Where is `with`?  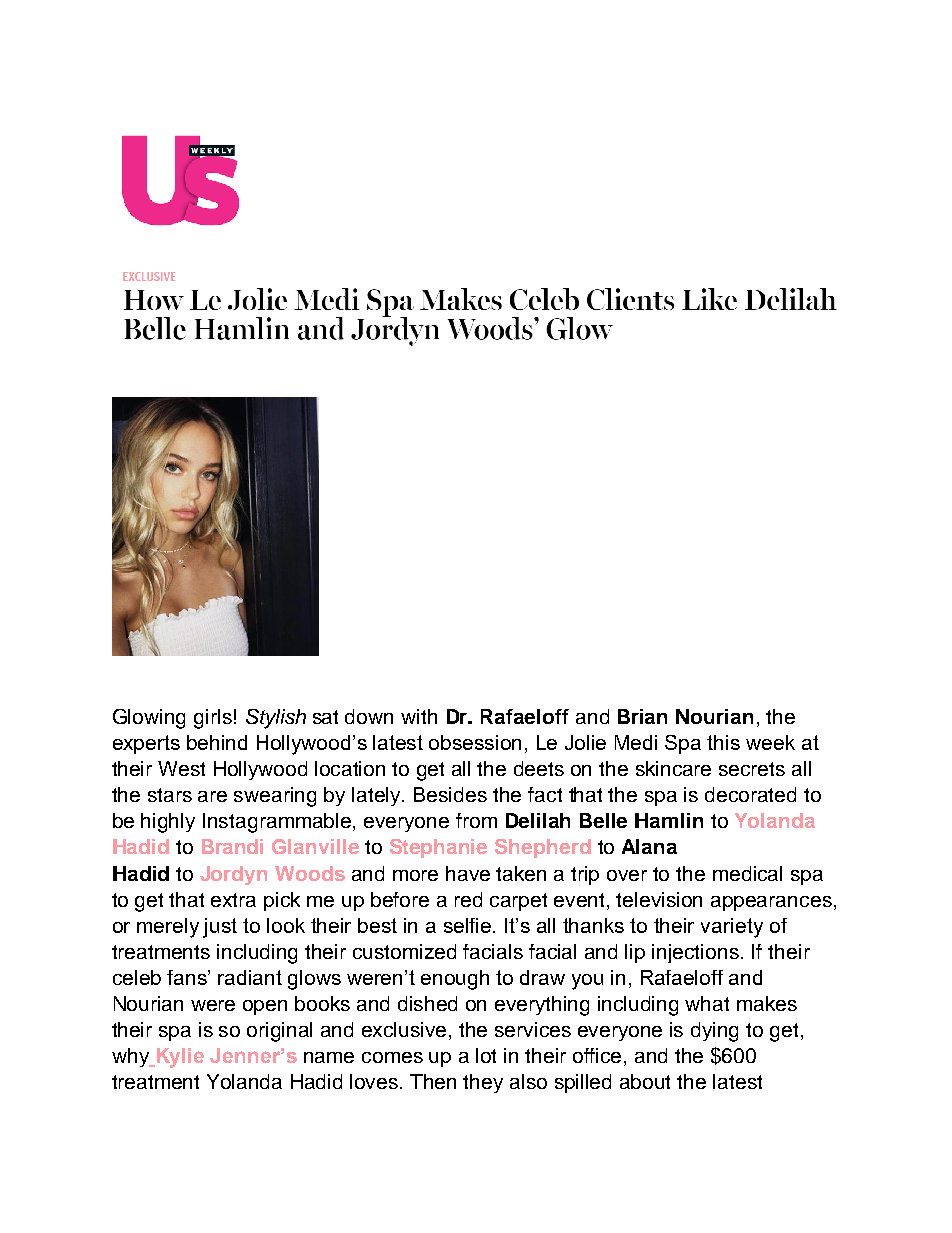 with is located at coordinates (419, 716).
